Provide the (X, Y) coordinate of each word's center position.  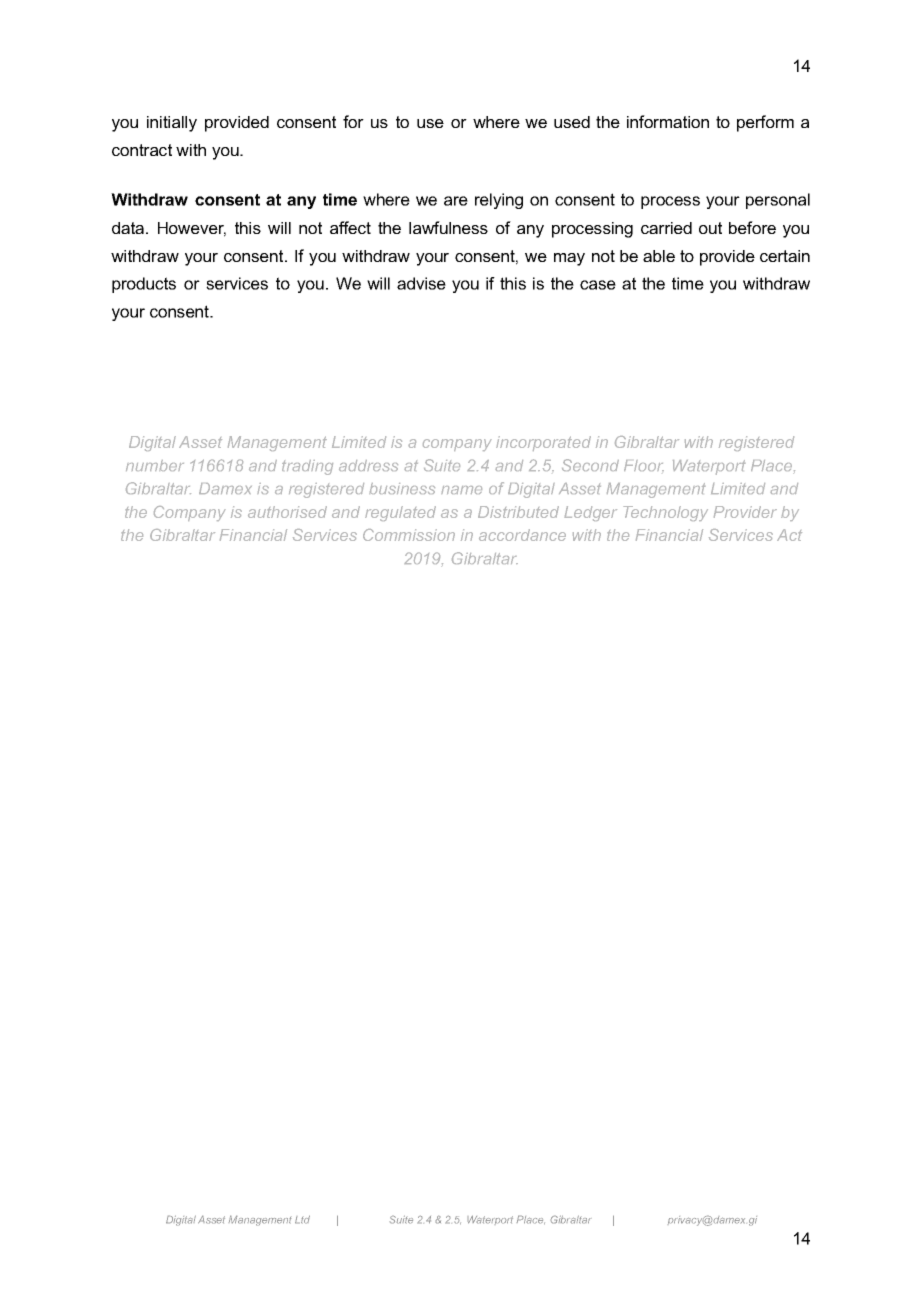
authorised (287, 512)
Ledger (590, 513)
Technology (665, 513)
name (461, 490)
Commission (409, 535)
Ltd (302, 1219)
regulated (400, 513)
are (456, 201)
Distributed (518, 512)
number (155, 465)
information (668, 121)
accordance (522, 535)
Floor (644, 465)
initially (172, 124)
